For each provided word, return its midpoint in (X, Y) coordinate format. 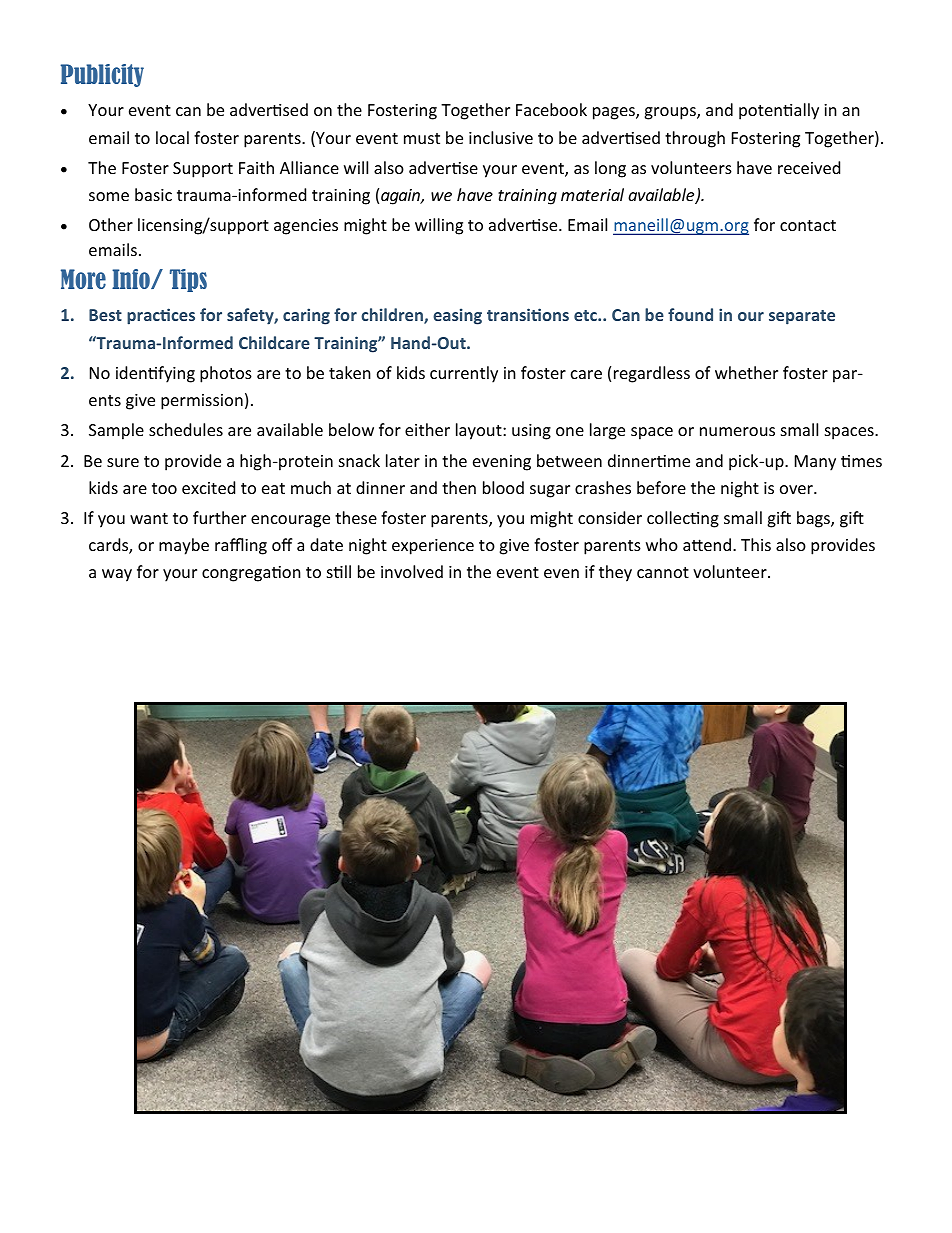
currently (464, 374)
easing (457, 316)
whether (746, 372)
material (592, 194)
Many (815, 463)
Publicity (102, 75)
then (459, 487)
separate (802, 317)
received (809, 167)
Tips (188, 280)
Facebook (551, 109)
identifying (155, 374)
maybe (184, 546)
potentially (779, 111)
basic (153, 194)
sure (123, 462)
